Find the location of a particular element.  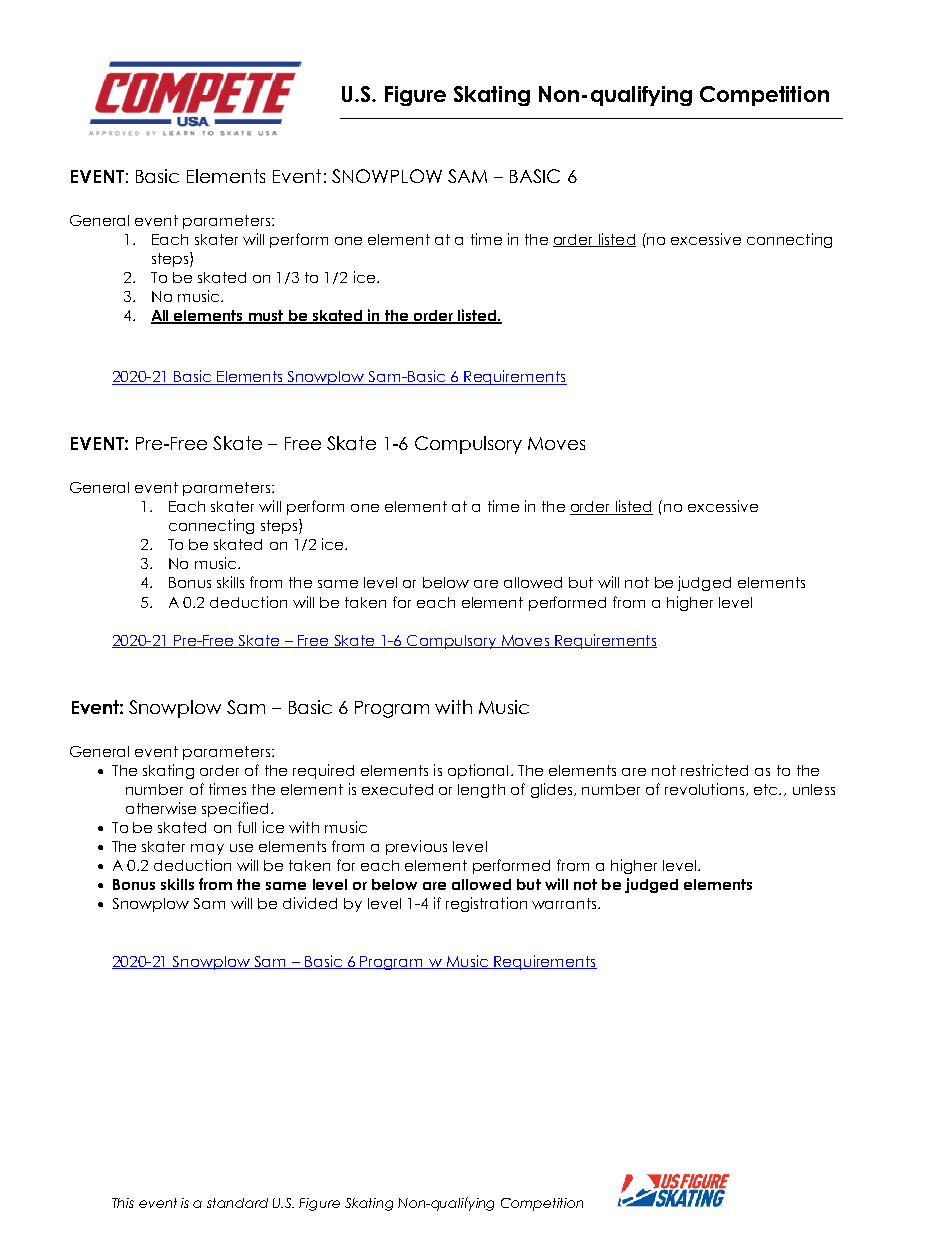

optional is located at coordinates (478, 771).
